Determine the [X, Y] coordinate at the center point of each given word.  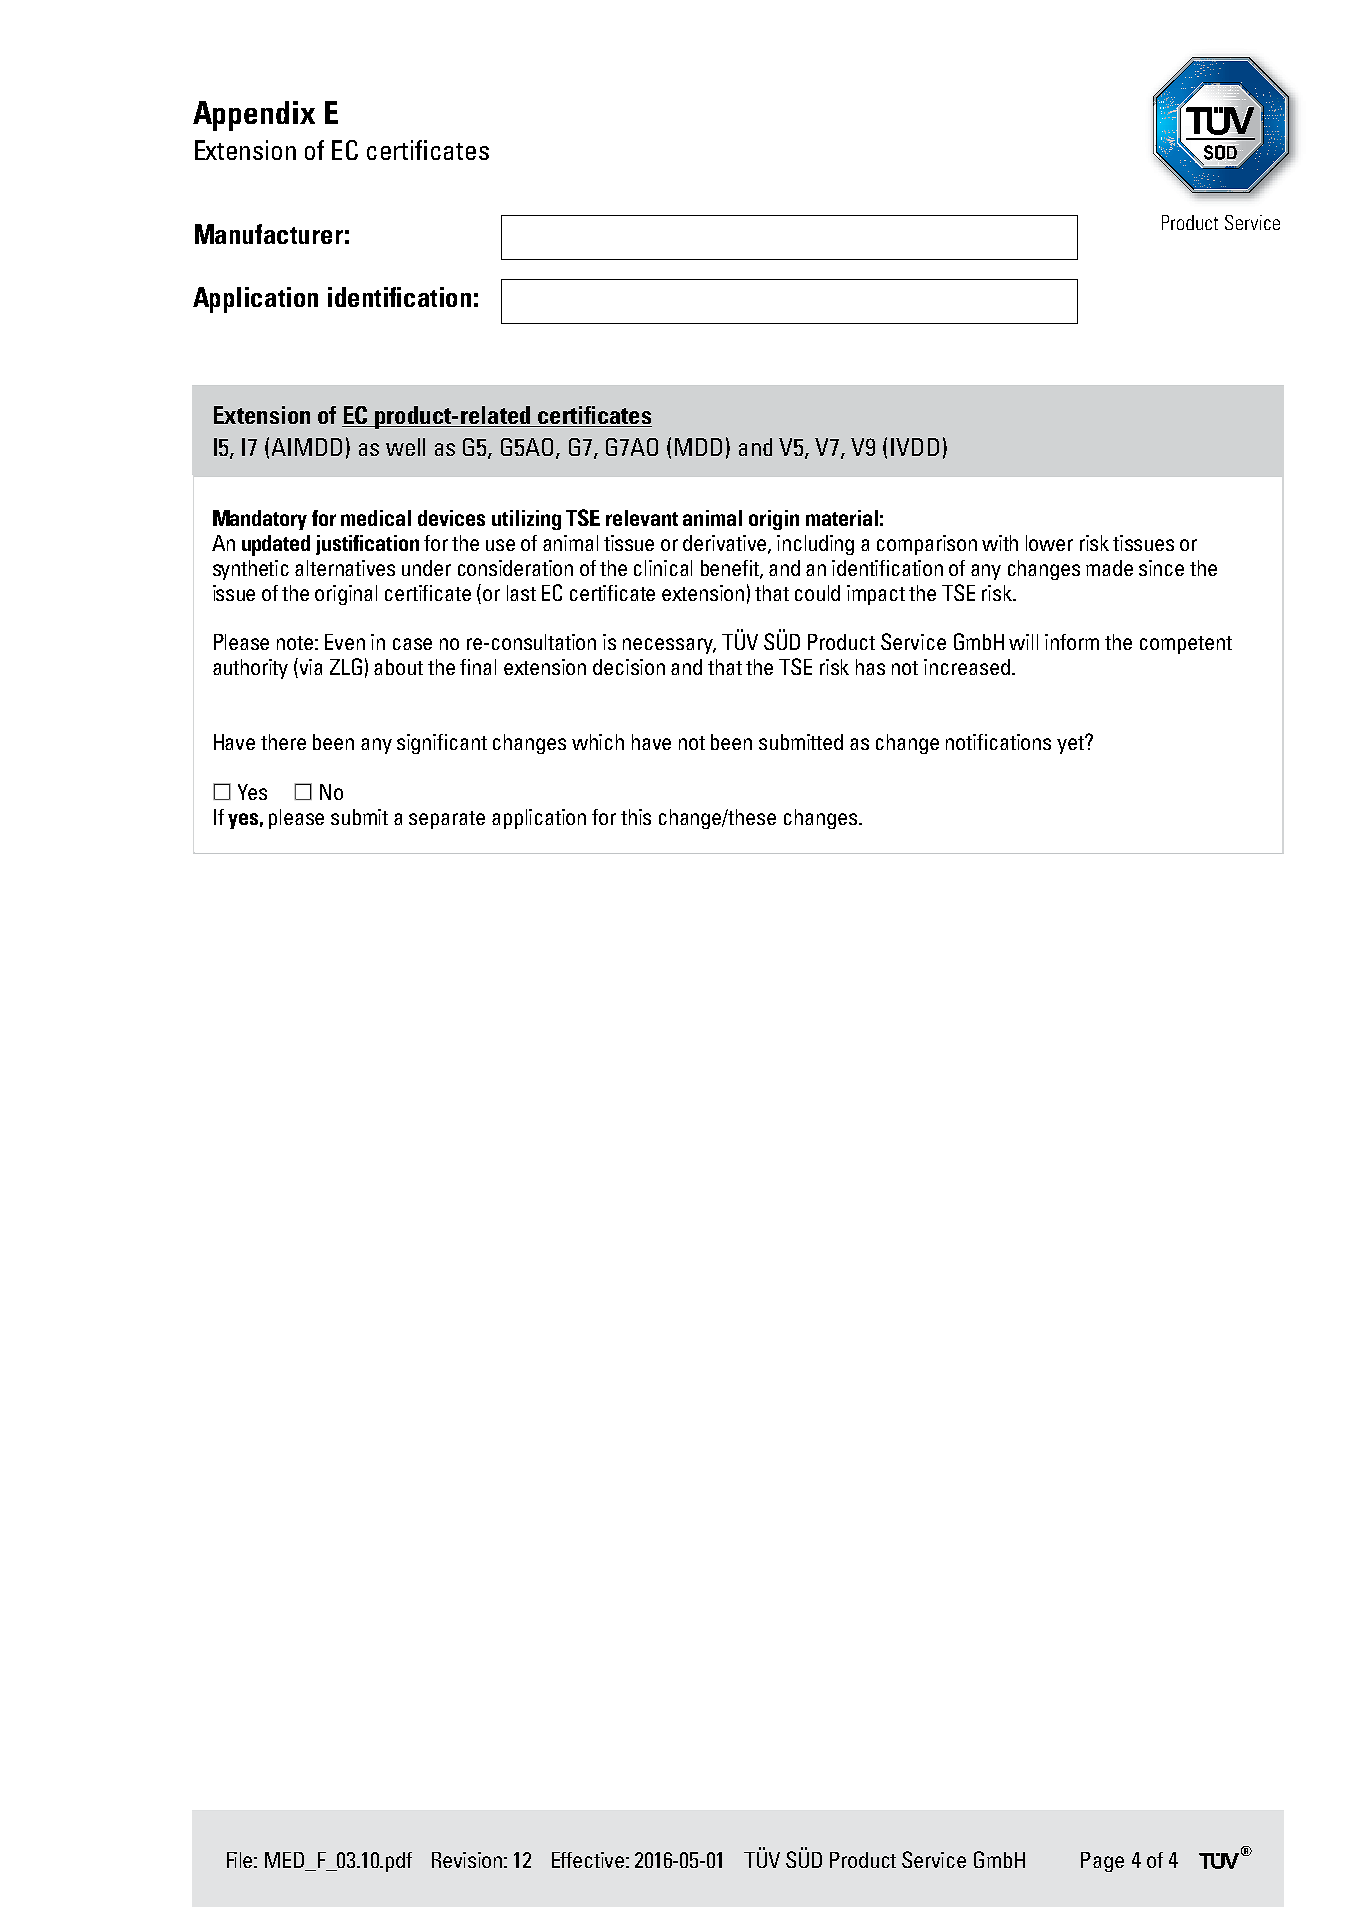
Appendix [254, 116]
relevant [642, 518]
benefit [732, 569]
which [598, 742]
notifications [998, 742]
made [1109, 568]
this [636, 817]
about [398, 667]
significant [442, 744]
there [283, 742]
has [870, 667]
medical [376, 518]
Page [1102, 1862]
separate [447, 820]
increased [967, 667]
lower [1049, 543]
